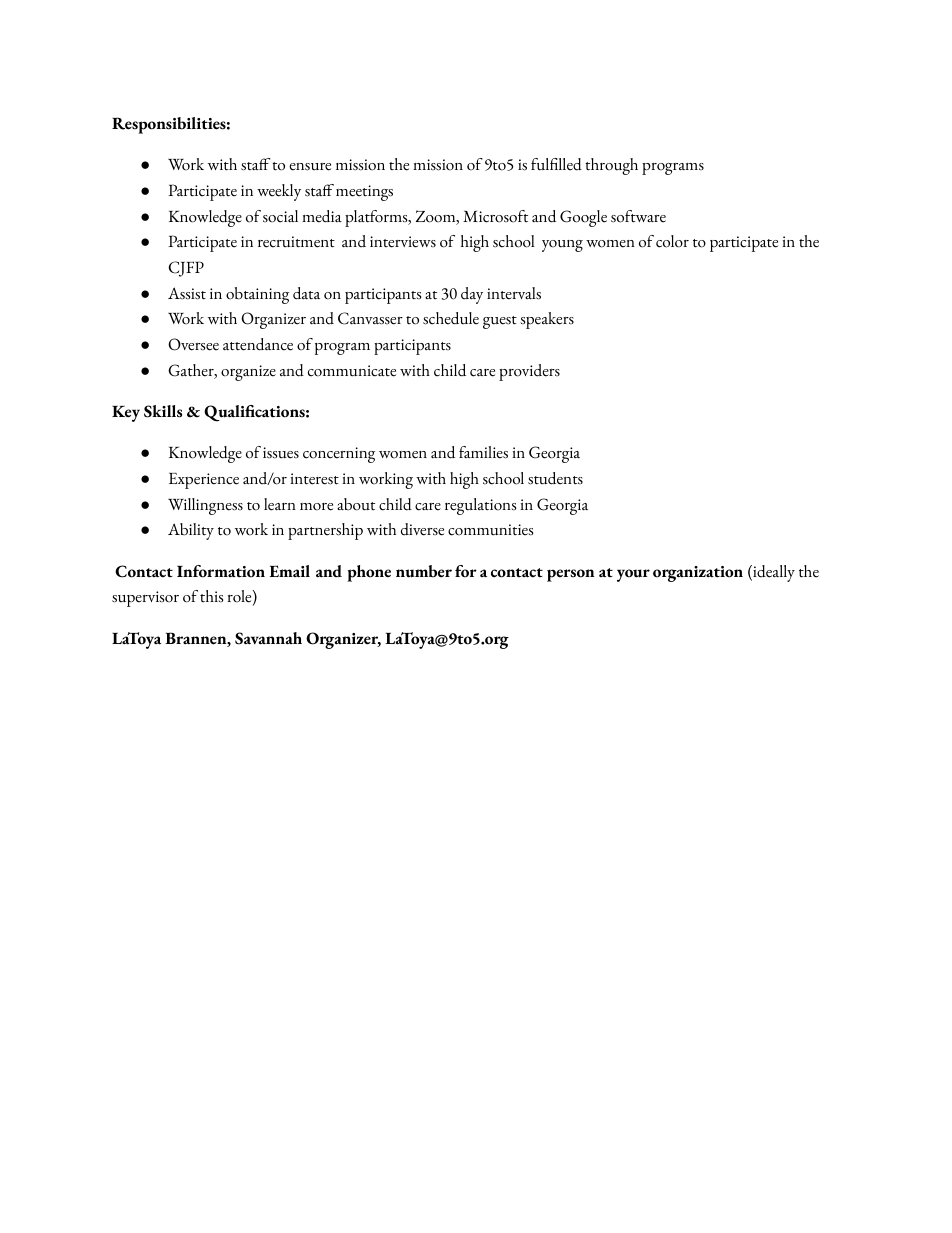 The width and height of the screenshot is (952, 1233). Describe the element at coordinates (364, 193) in the screenshot. I see `meetings` at that location.
